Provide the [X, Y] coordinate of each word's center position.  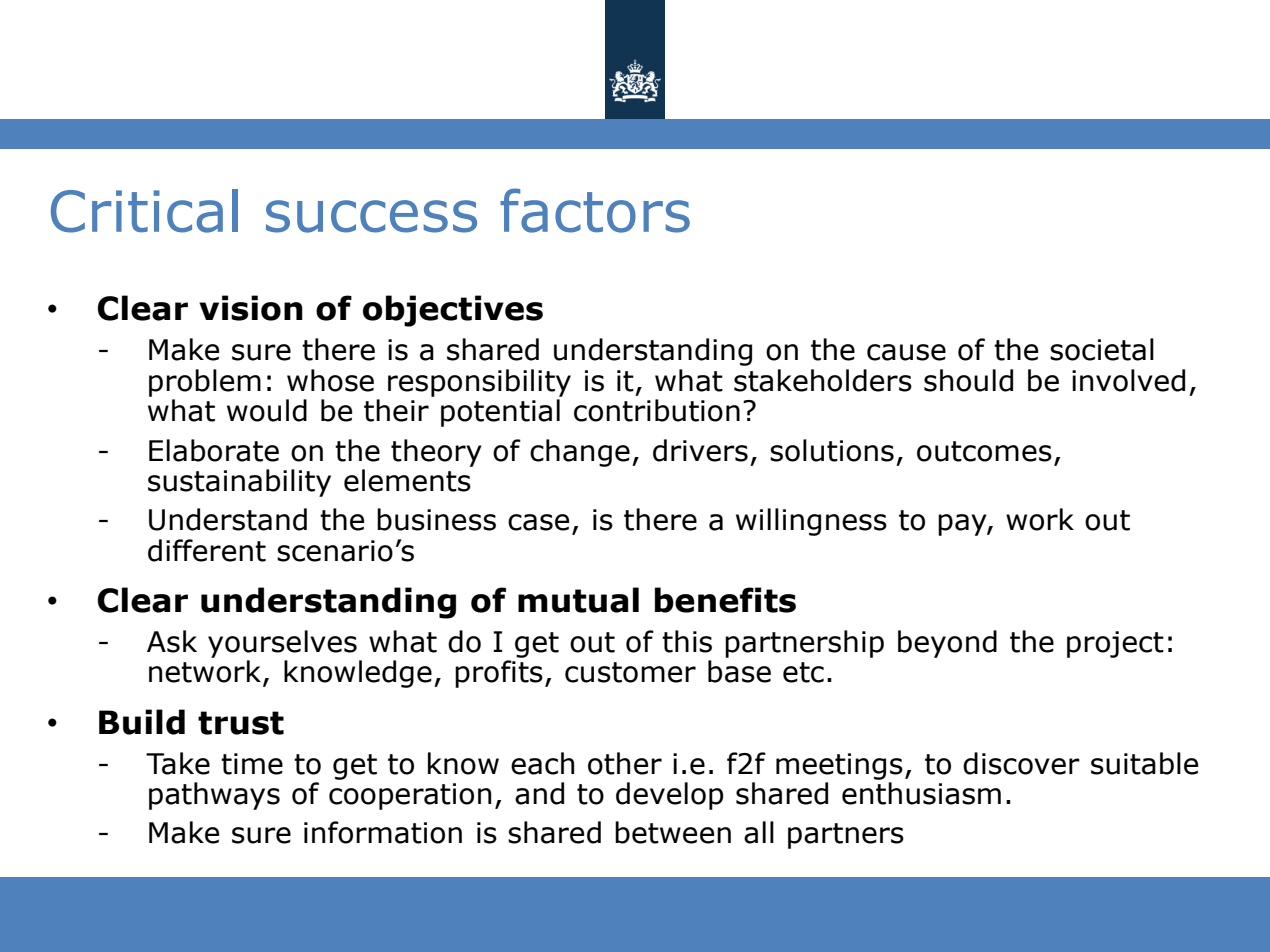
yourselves [282, 644]
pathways [214, 796]
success [371, 216]
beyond [947, 644]
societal [1102, 349]
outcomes [984, 451]
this [687, 641]
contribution [657, 410]
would [267, 410]
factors [595, 210]
